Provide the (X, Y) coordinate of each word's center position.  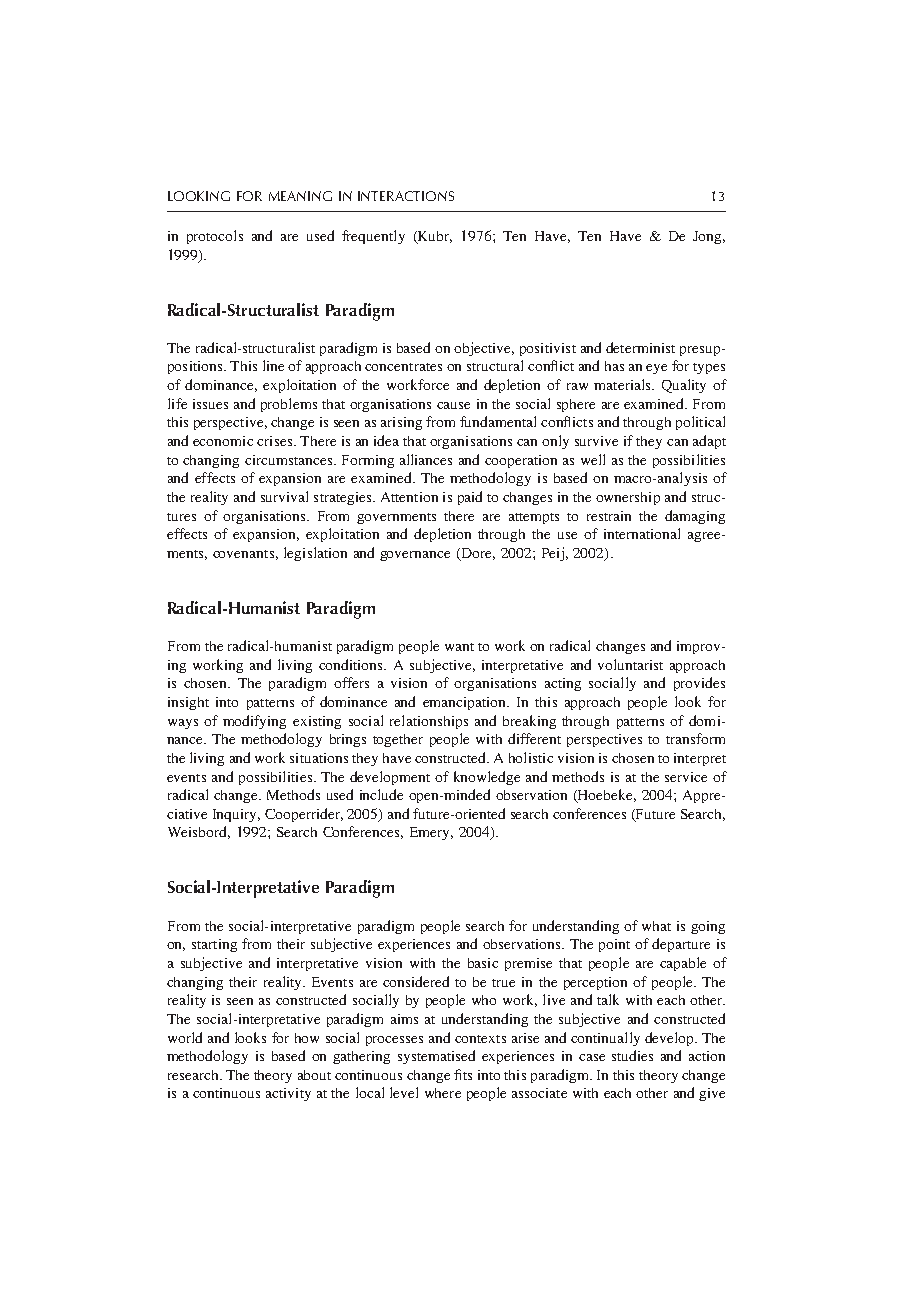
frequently (373, 237)
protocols (215, 237)
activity (288, 1094)
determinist (640, 347)
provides (699, 684)
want (459, 647)
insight (188, 703)
